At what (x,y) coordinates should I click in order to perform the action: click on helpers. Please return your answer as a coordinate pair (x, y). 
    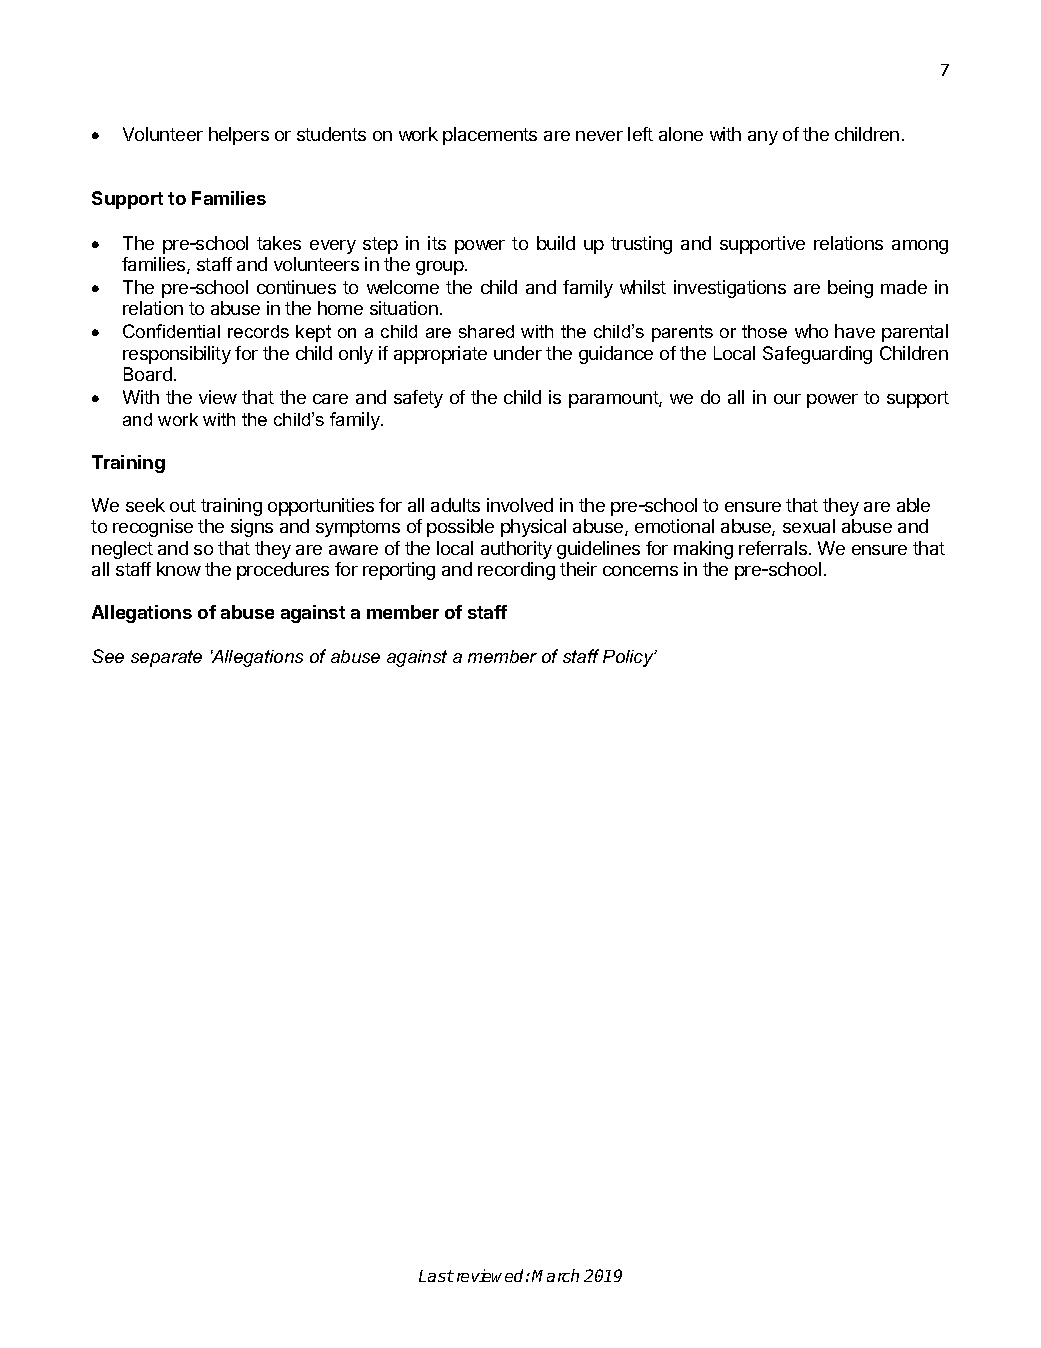
    Looking at the image, I should click on (239, 136).
